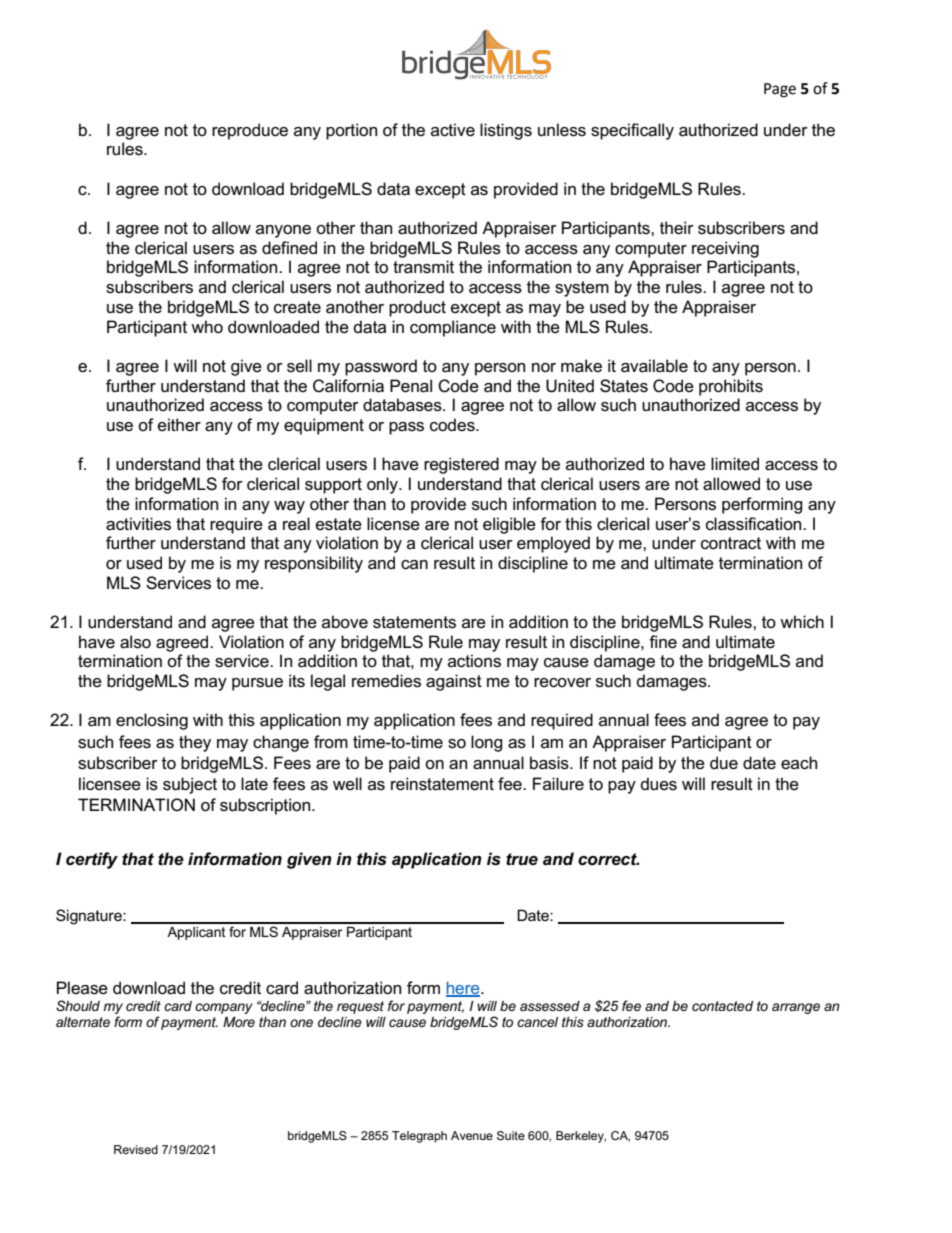 The image size is (952, 1233). Describe the element at coordinates (250, 131) in the screenshot. I see `reproduce` at that location.
